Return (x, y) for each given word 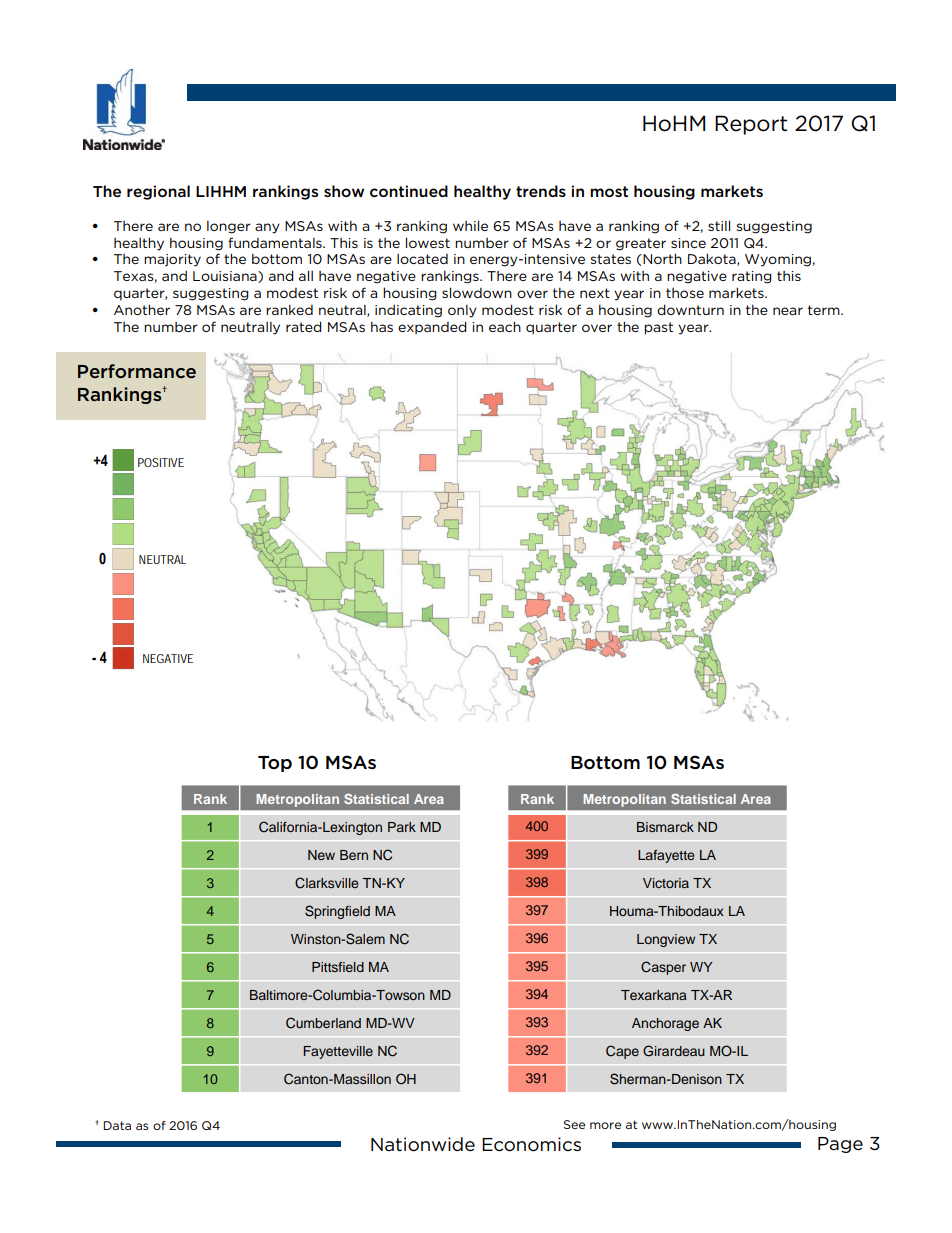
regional (158, 192)
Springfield (337, 912)
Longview (666, 940)
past (658, 328)
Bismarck (665, 827)
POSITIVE (161, 462)
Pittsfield (338, 967)
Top (275, 764)
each (505, 326)
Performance (137, 371)
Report (751, 125)
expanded (432, 327)
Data (117, 1125)
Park (402, 827)
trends (541, 191)
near (788, 311)
